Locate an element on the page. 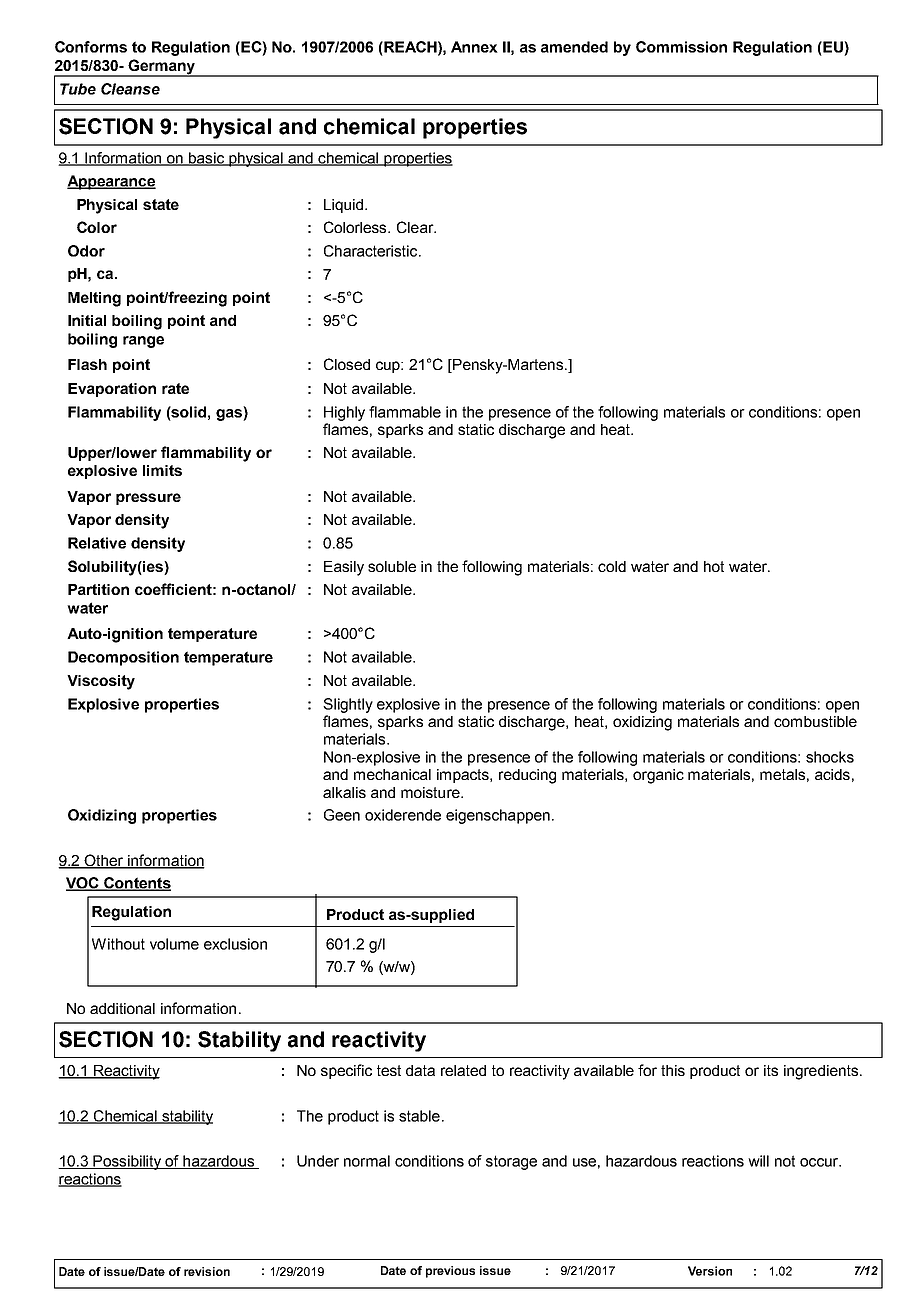 The width and height of the document is (924, 1308). Slightly is located at coordinates (348, 705).
